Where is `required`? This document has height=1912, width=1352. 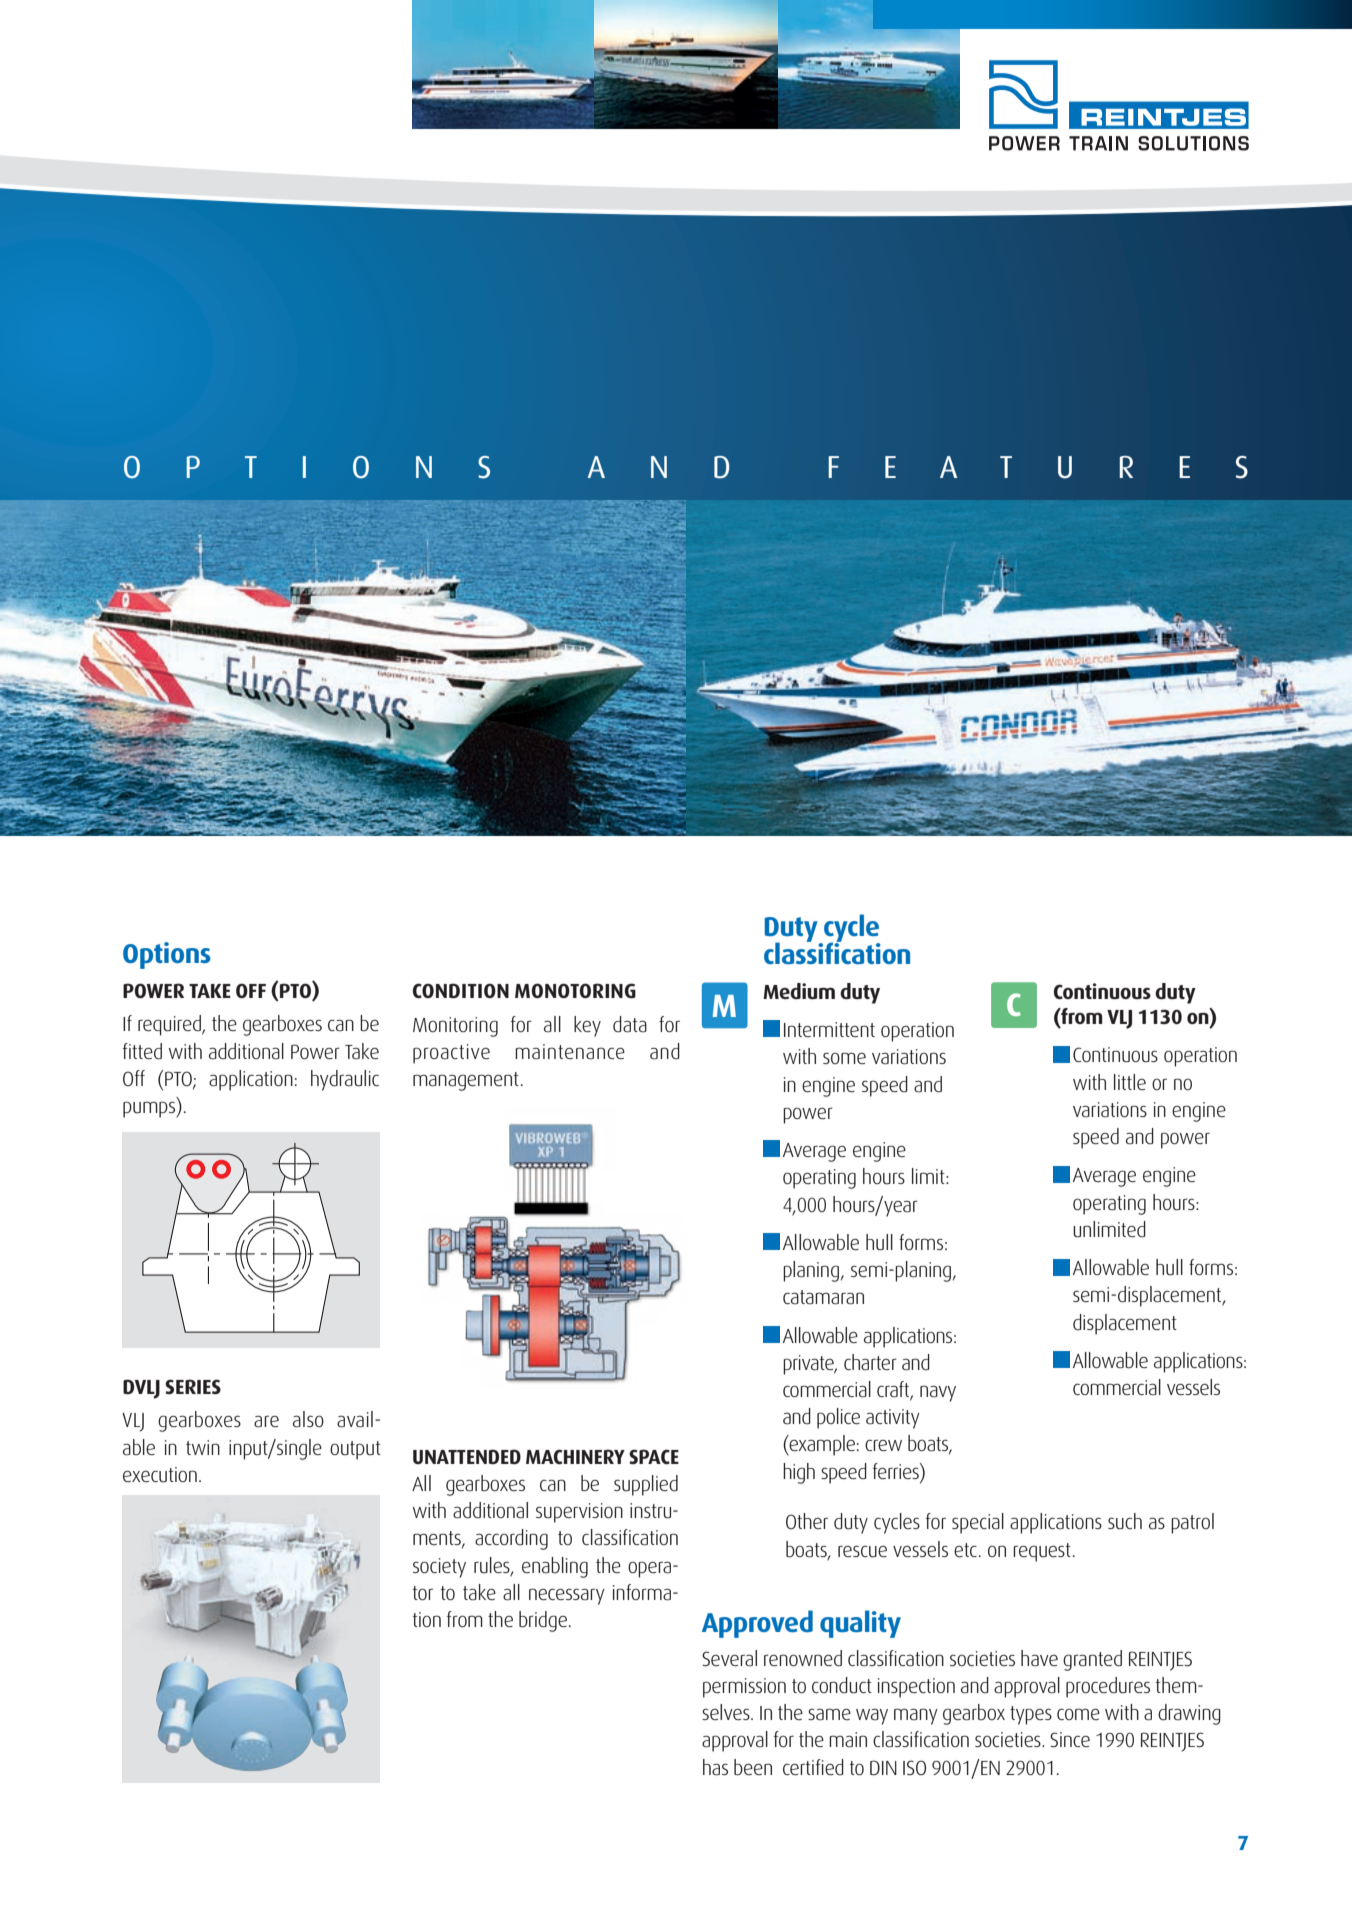 required is located at coordinates (170, 1025).
